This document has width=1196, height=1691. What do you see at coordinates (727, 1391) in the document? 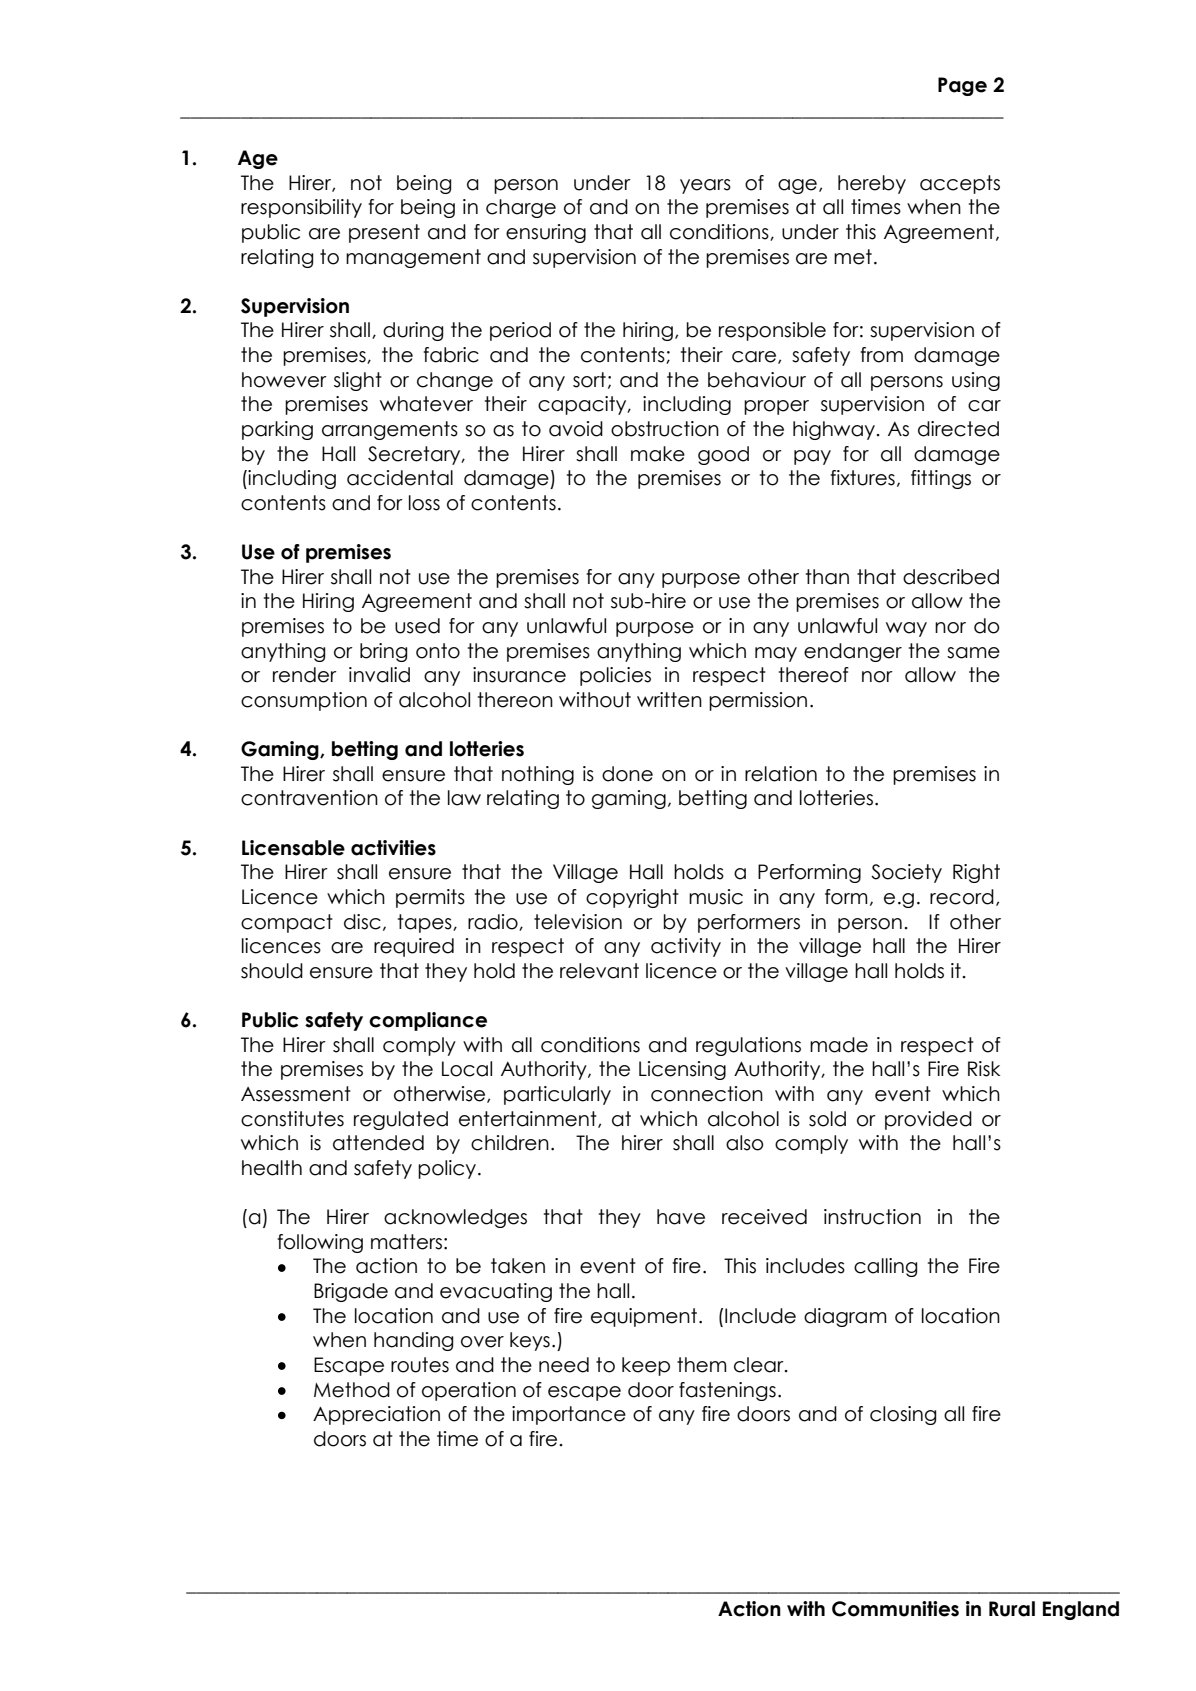
I see `fastenings` at bounding box center [727, 1391].
